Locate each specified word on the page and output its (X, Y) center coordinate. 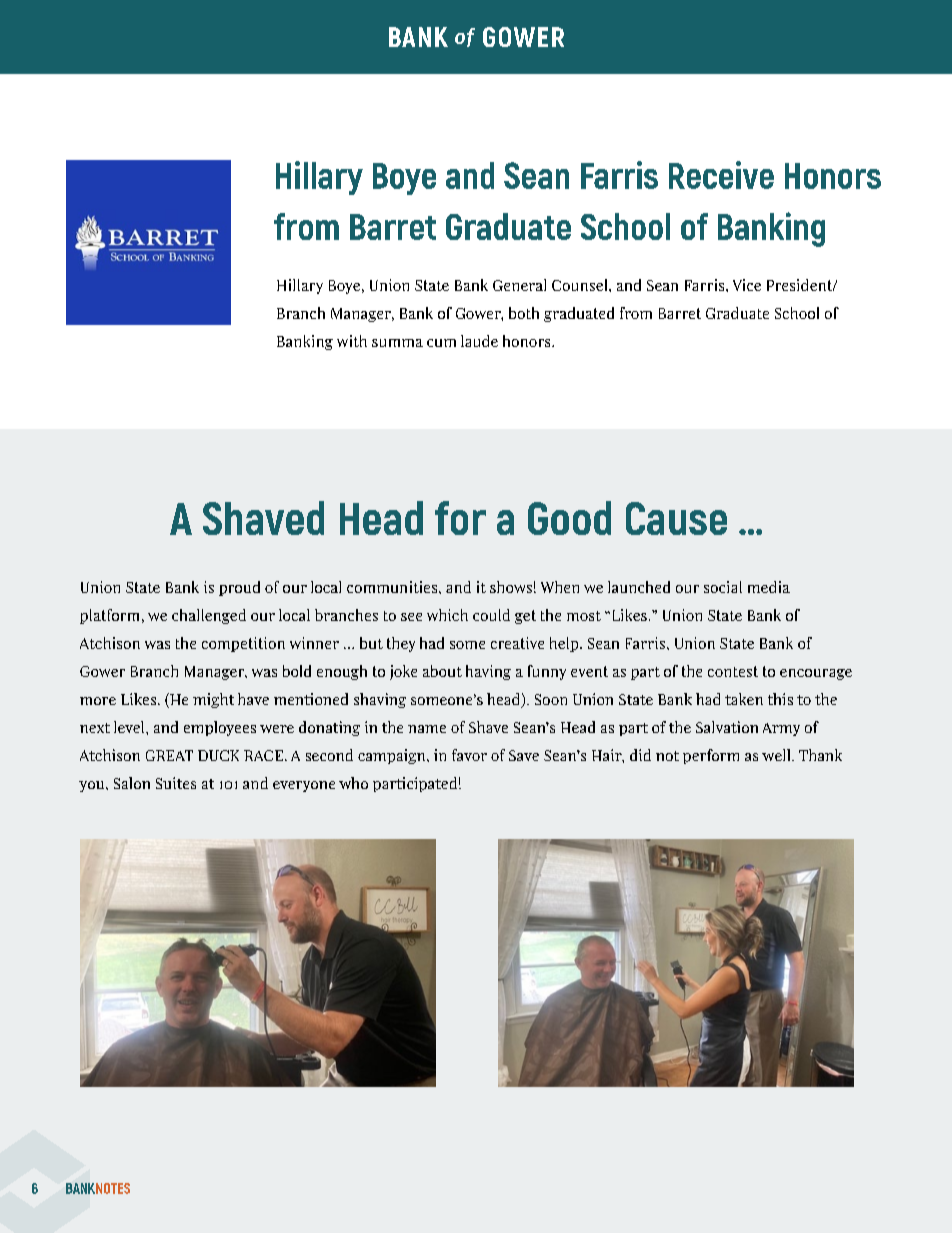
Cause (676, 518)
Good (569, 518)
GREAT (169, 755)
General (519, 285)
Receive (721, 175)
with (352, 341)
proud (239, 588)
